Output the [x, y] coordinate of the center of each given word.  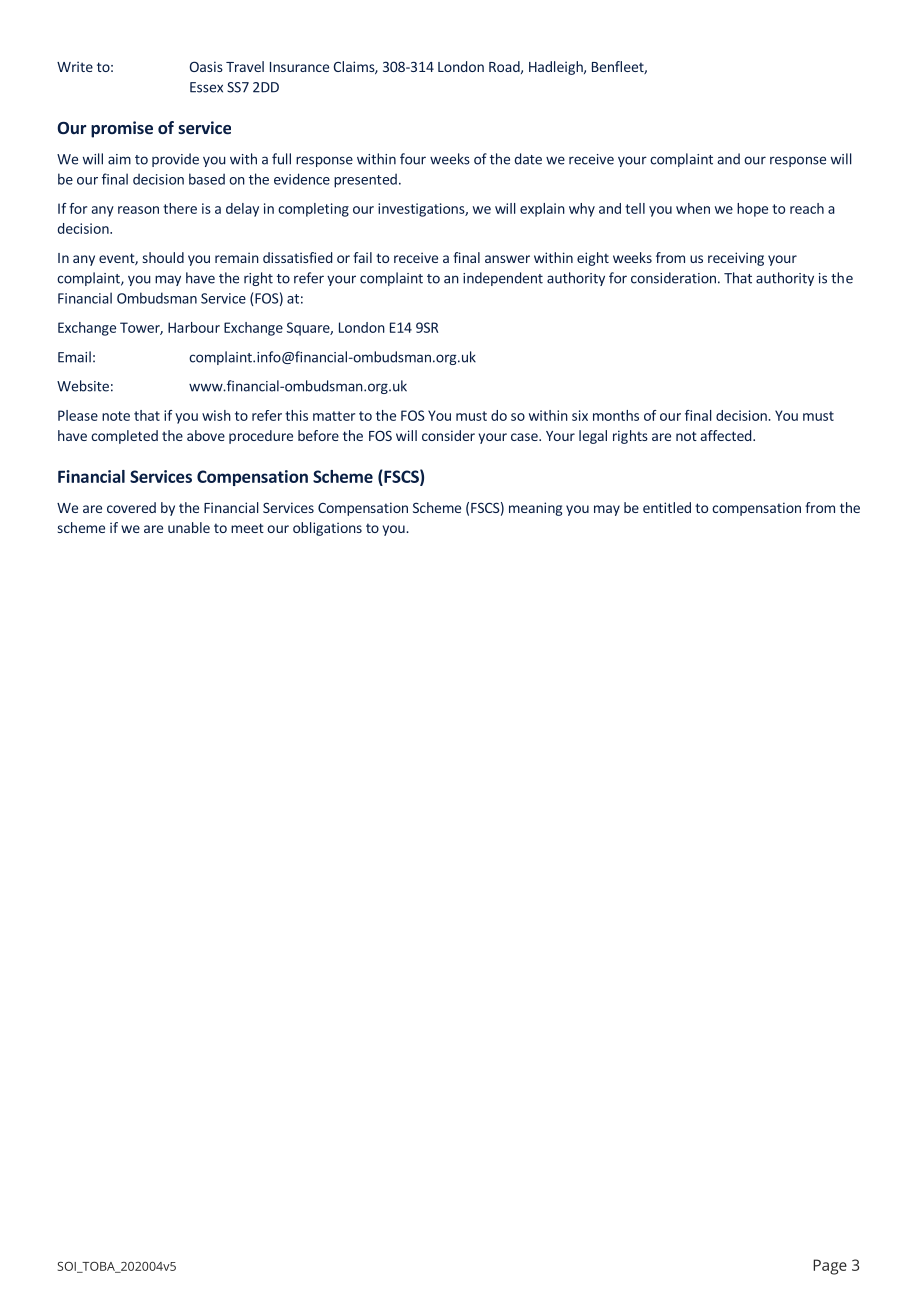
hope [752, 210]
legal [593, 437]
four [413, 159]
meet [247, 528]
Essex [206, 87]
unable [189, 527]
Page [830, 1267]
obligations [327, 529]
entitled [667, 507]
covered [131, 507]
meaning [535, 509]
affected [727, 435]
